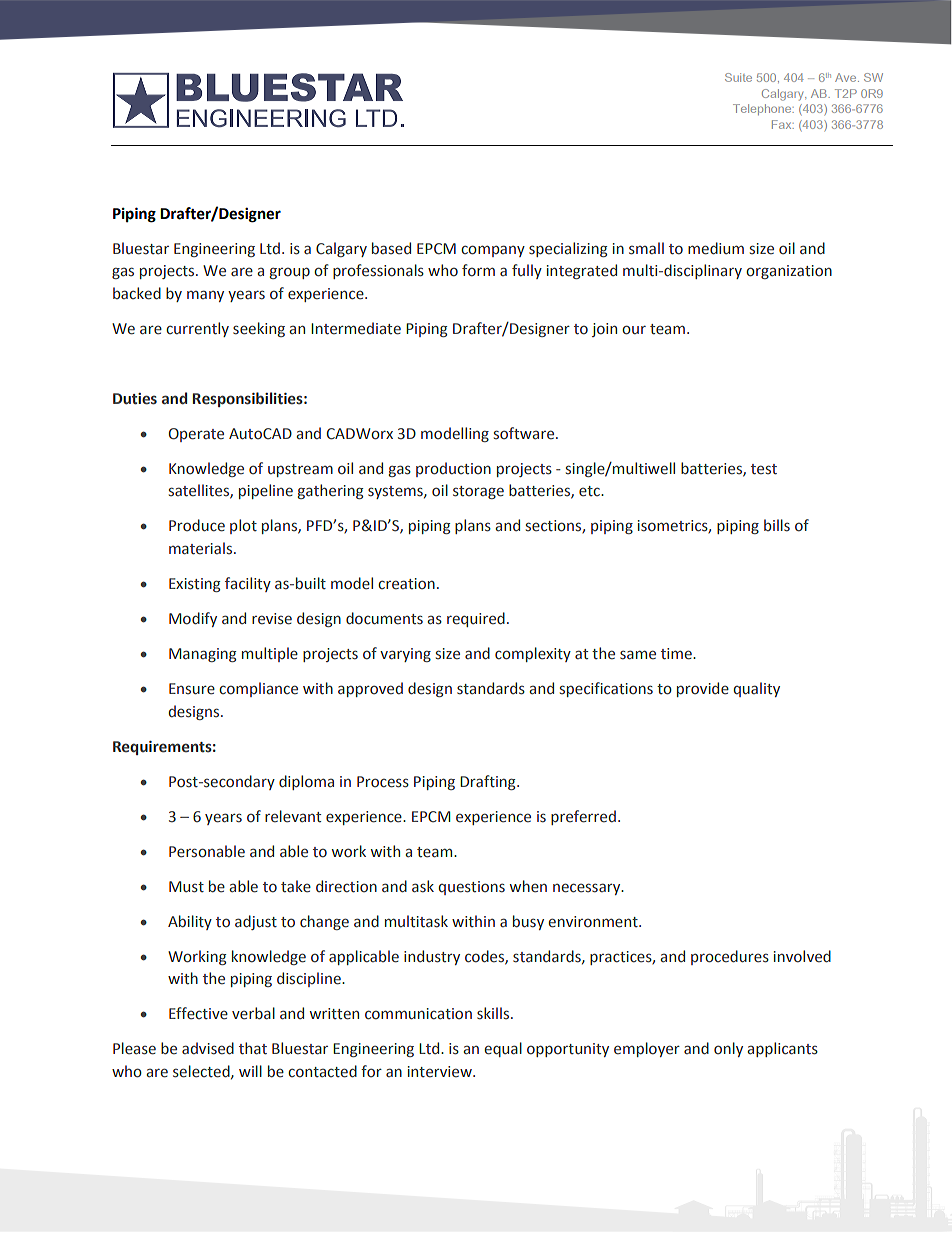 Image resolution: width=952 pixels, height=1233 pixels. Describe the element at coordinates (476, 619) in the screenshot. I see `required` at that location.
